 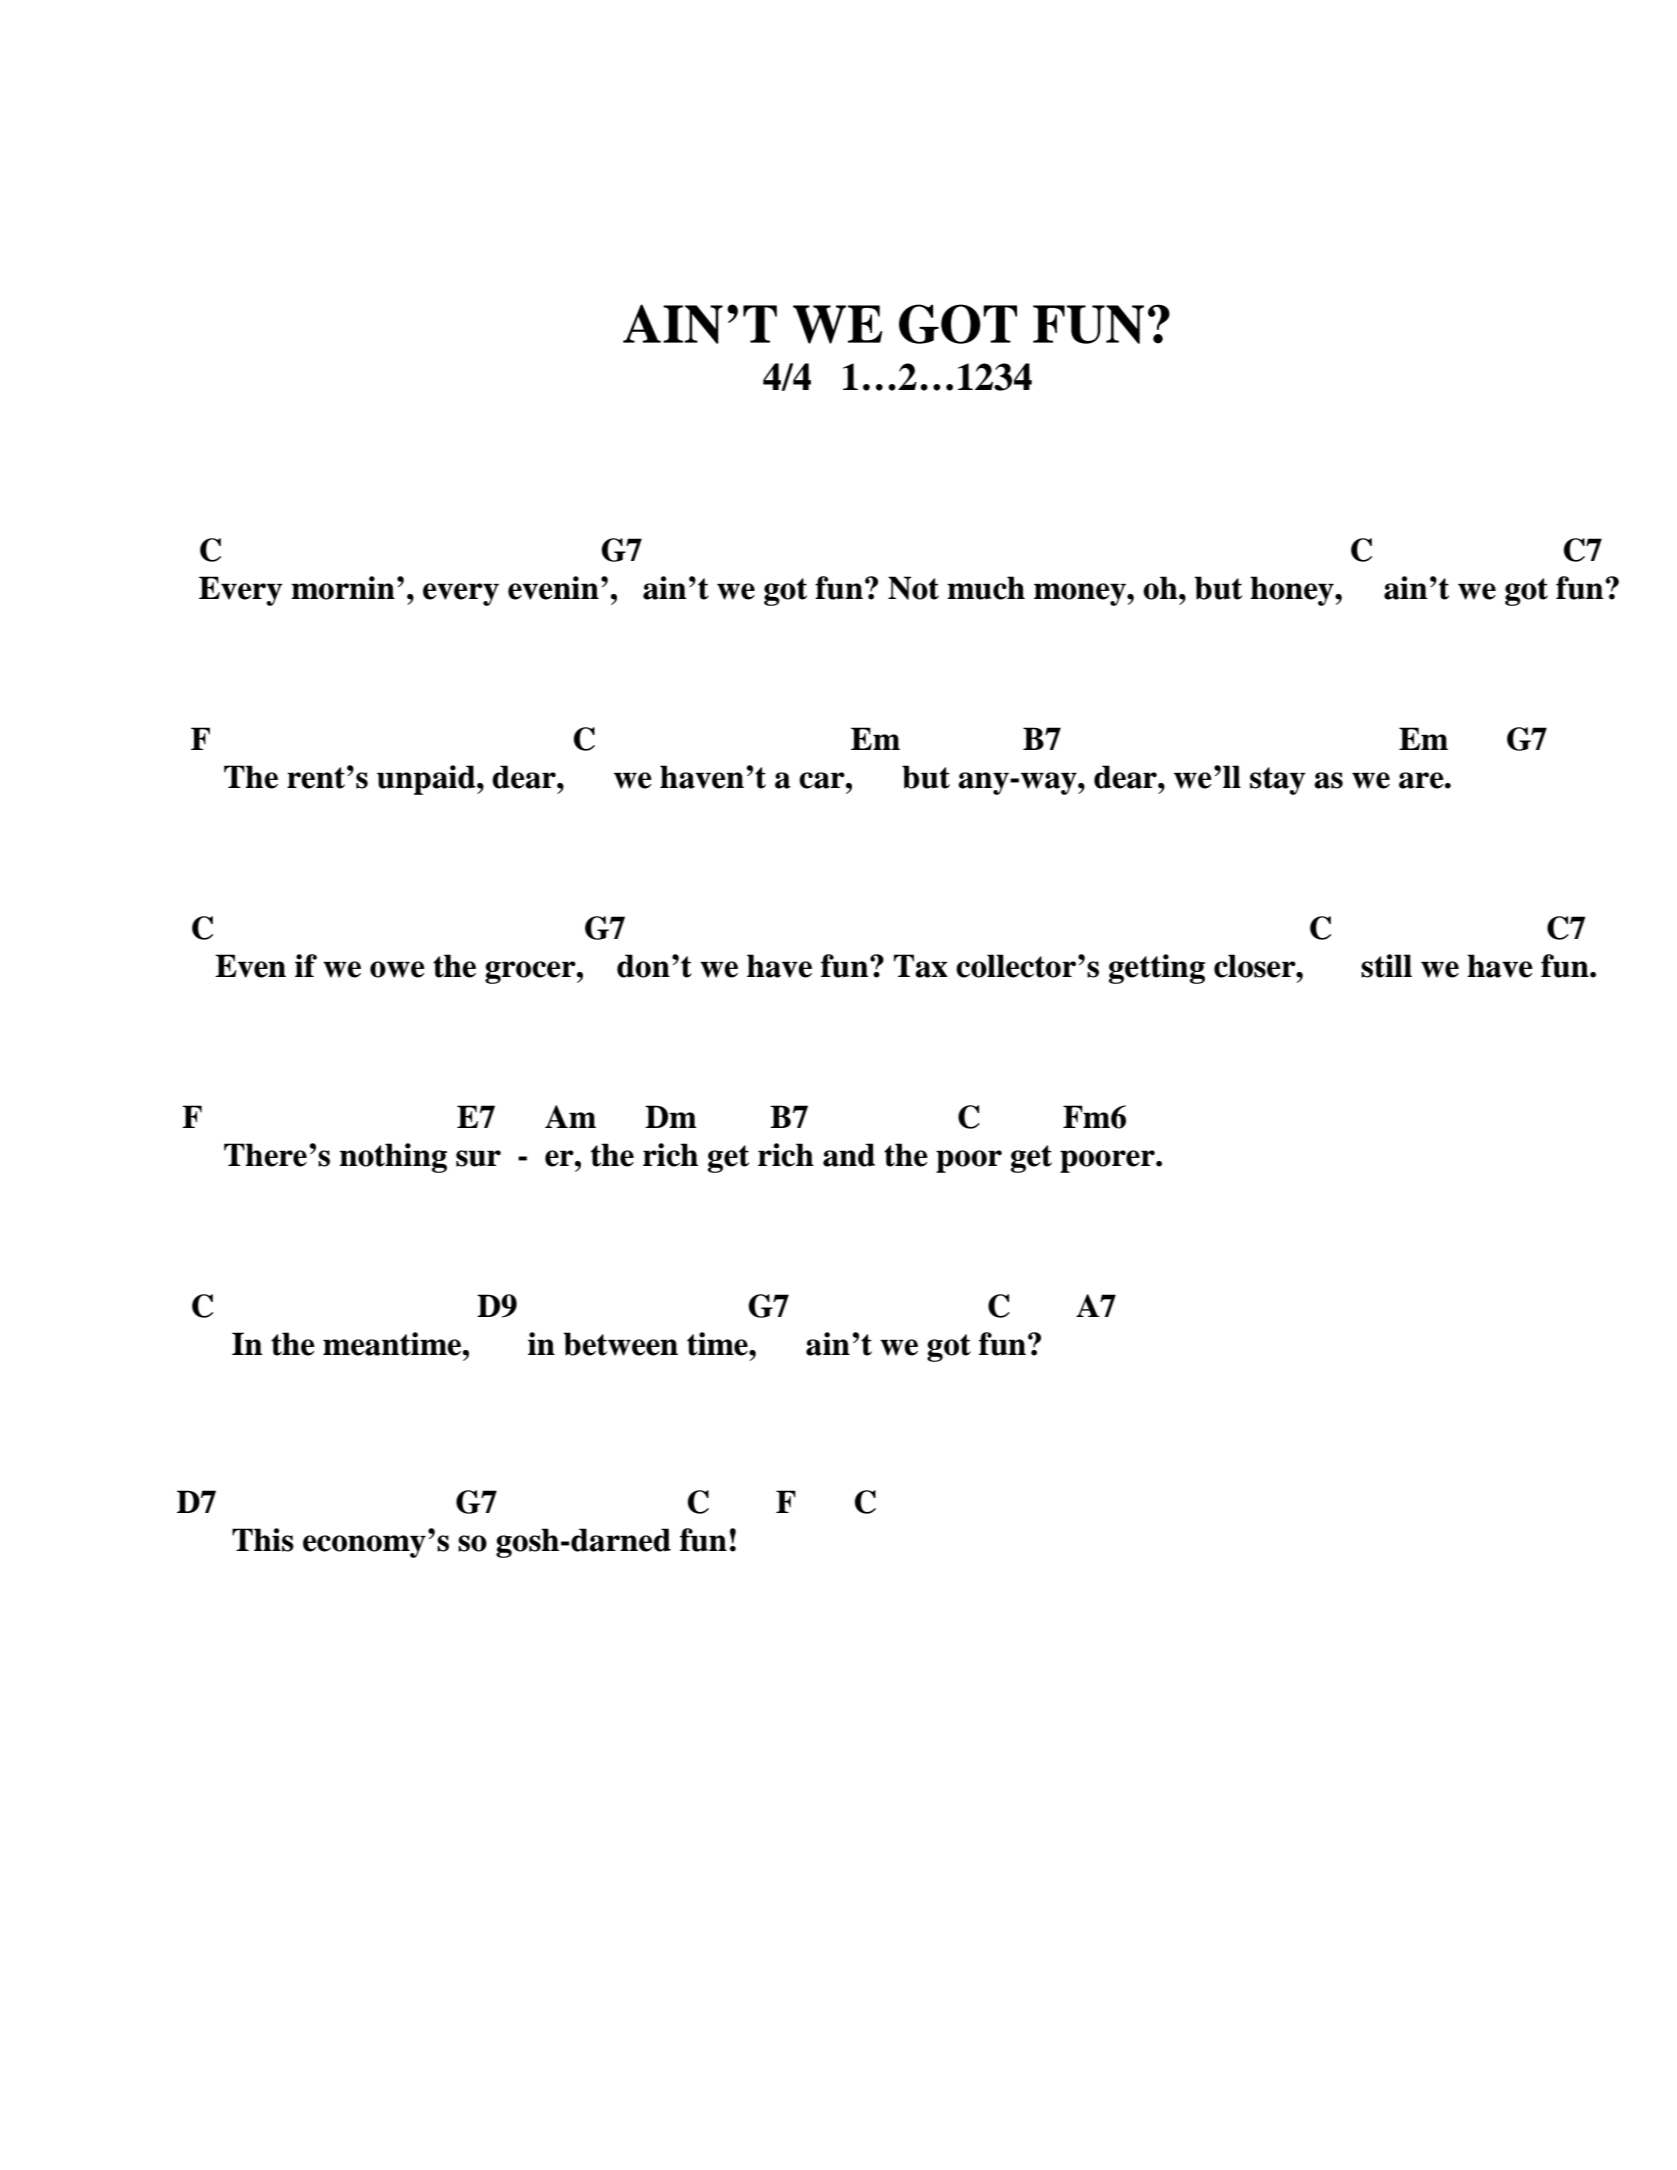 I want to click on between, so click(x=620, y=1344).
